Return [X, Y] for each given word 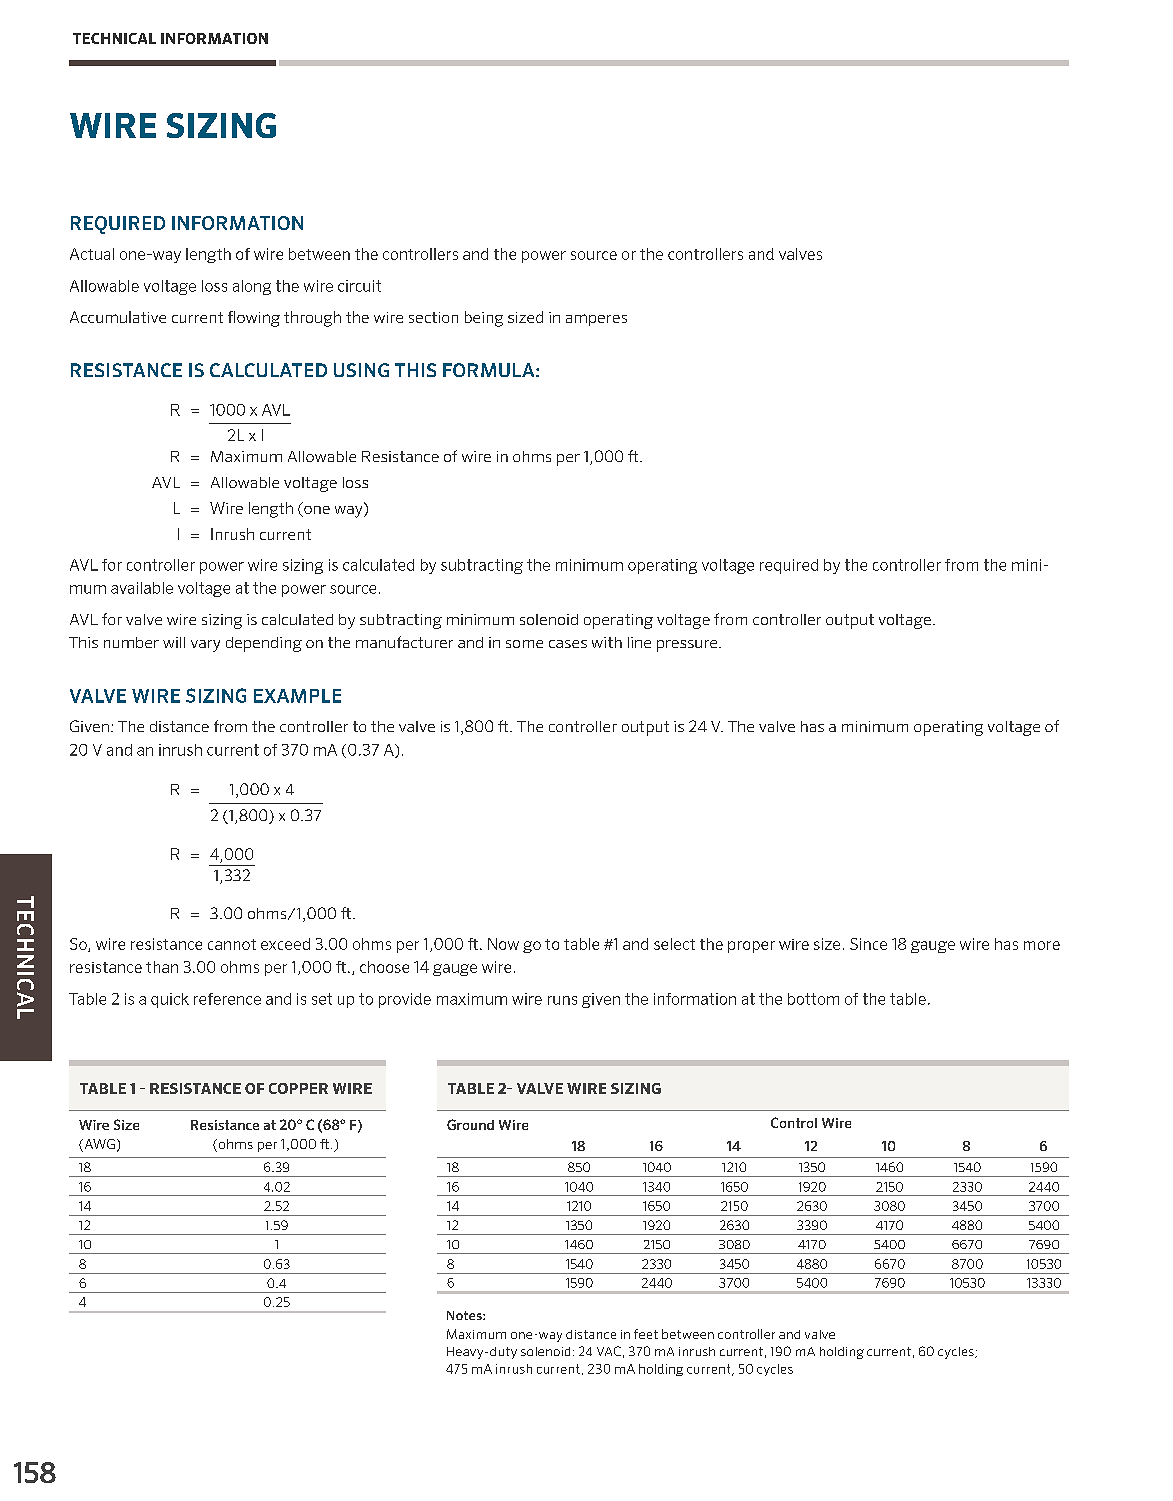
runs [562, 1000]
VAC [609, 1351]
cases [568, 644]
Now [503, 944]
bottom [813, 999]
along [252, 287]
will [174, 642]
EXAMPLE [297, 696]
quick [170, 1000]
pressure [688, 646]
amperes [596, 320]
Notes [465, 1315]
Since [868, 944]
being [484, 319]
